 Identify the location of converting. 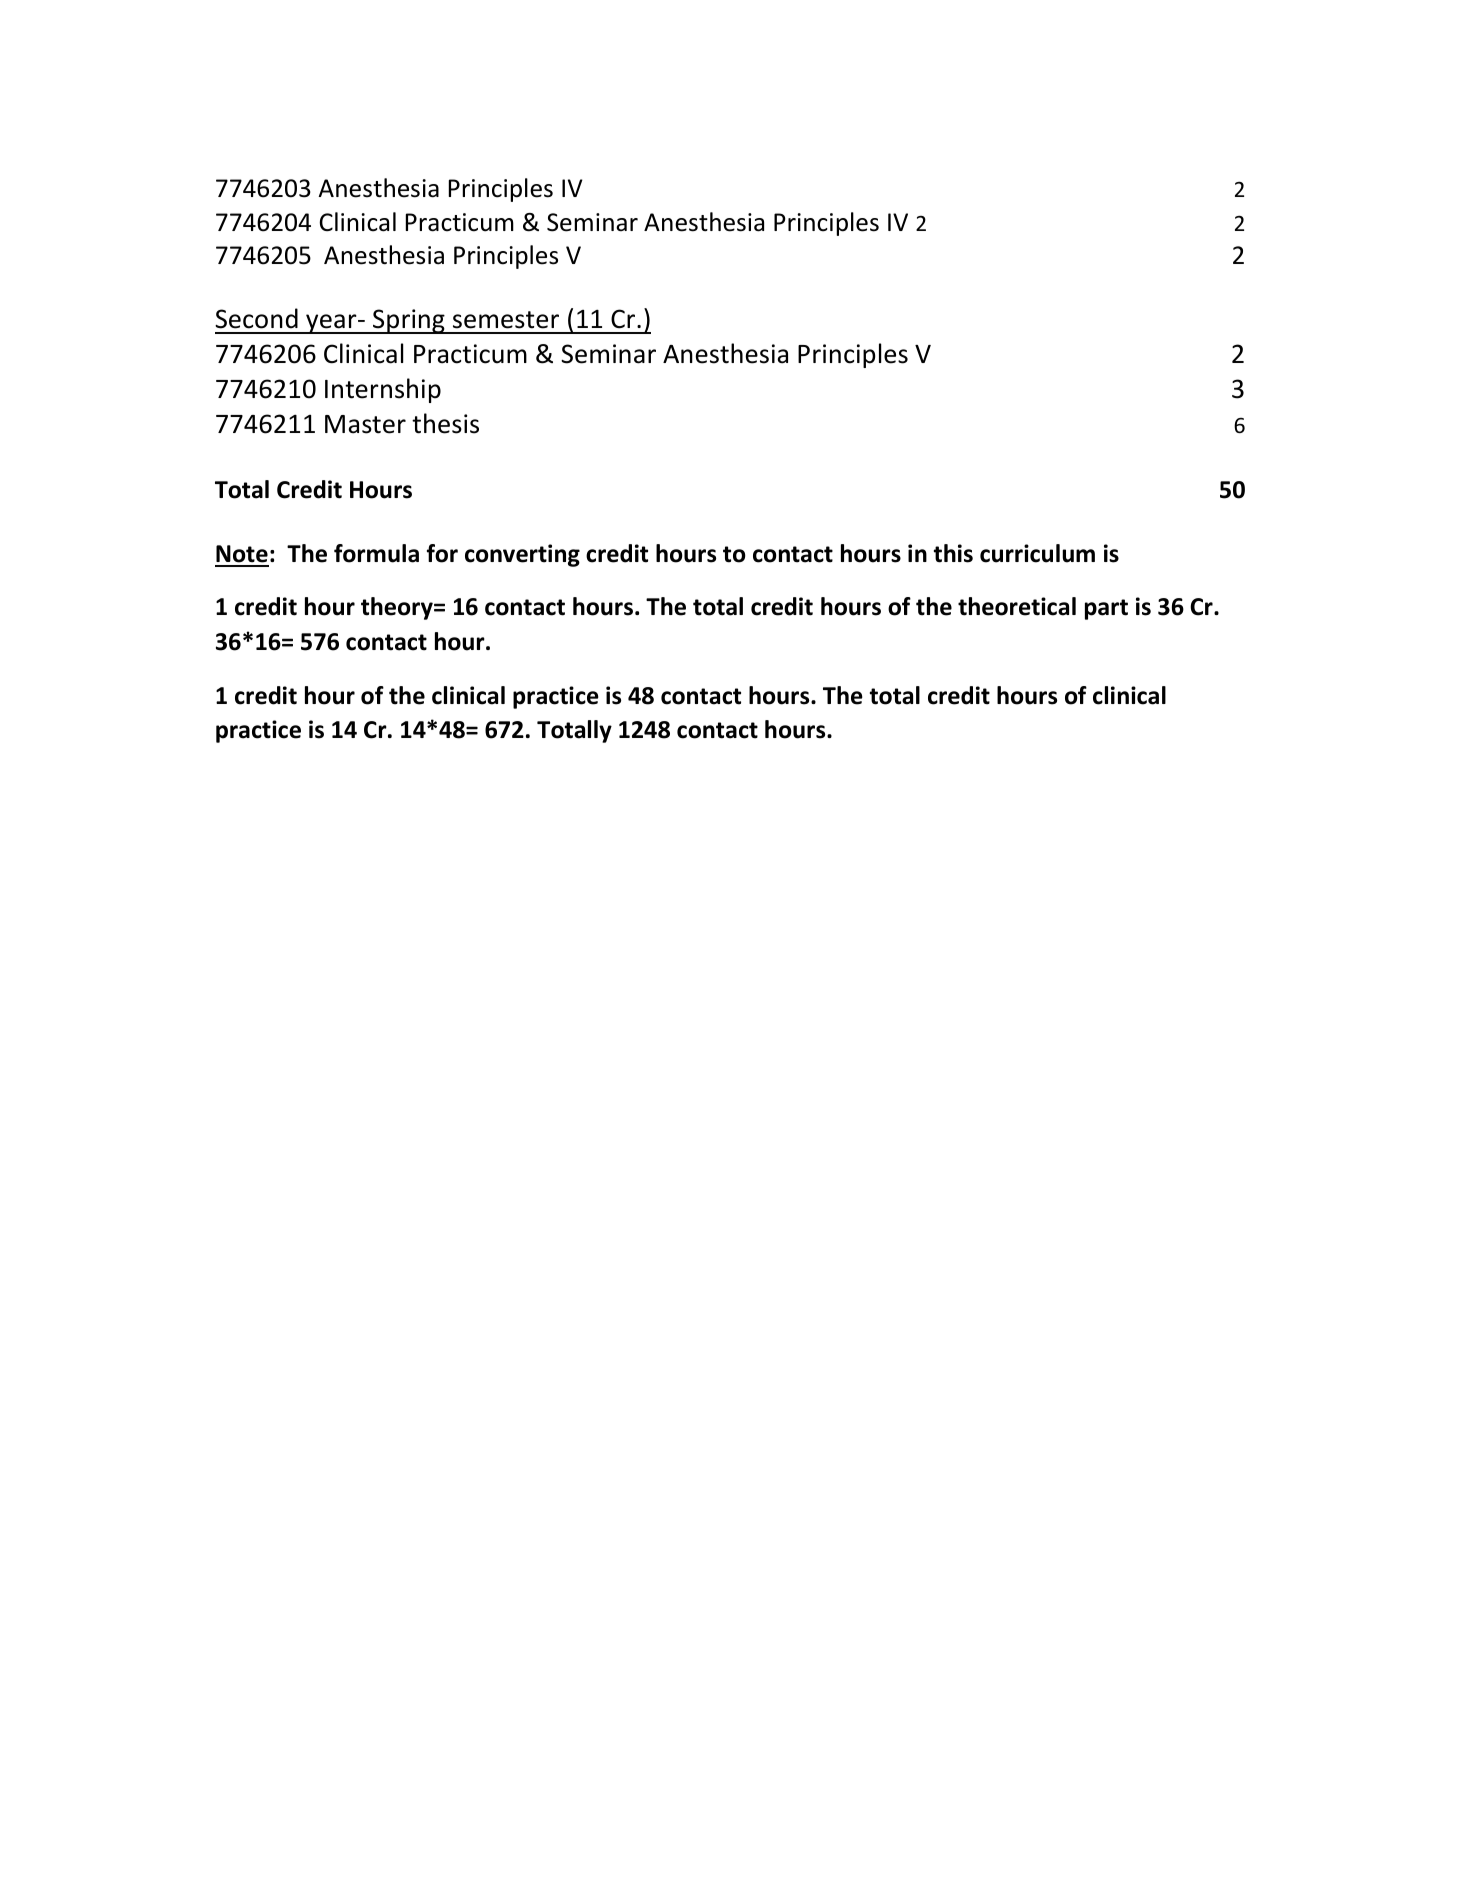
(522, 555).
